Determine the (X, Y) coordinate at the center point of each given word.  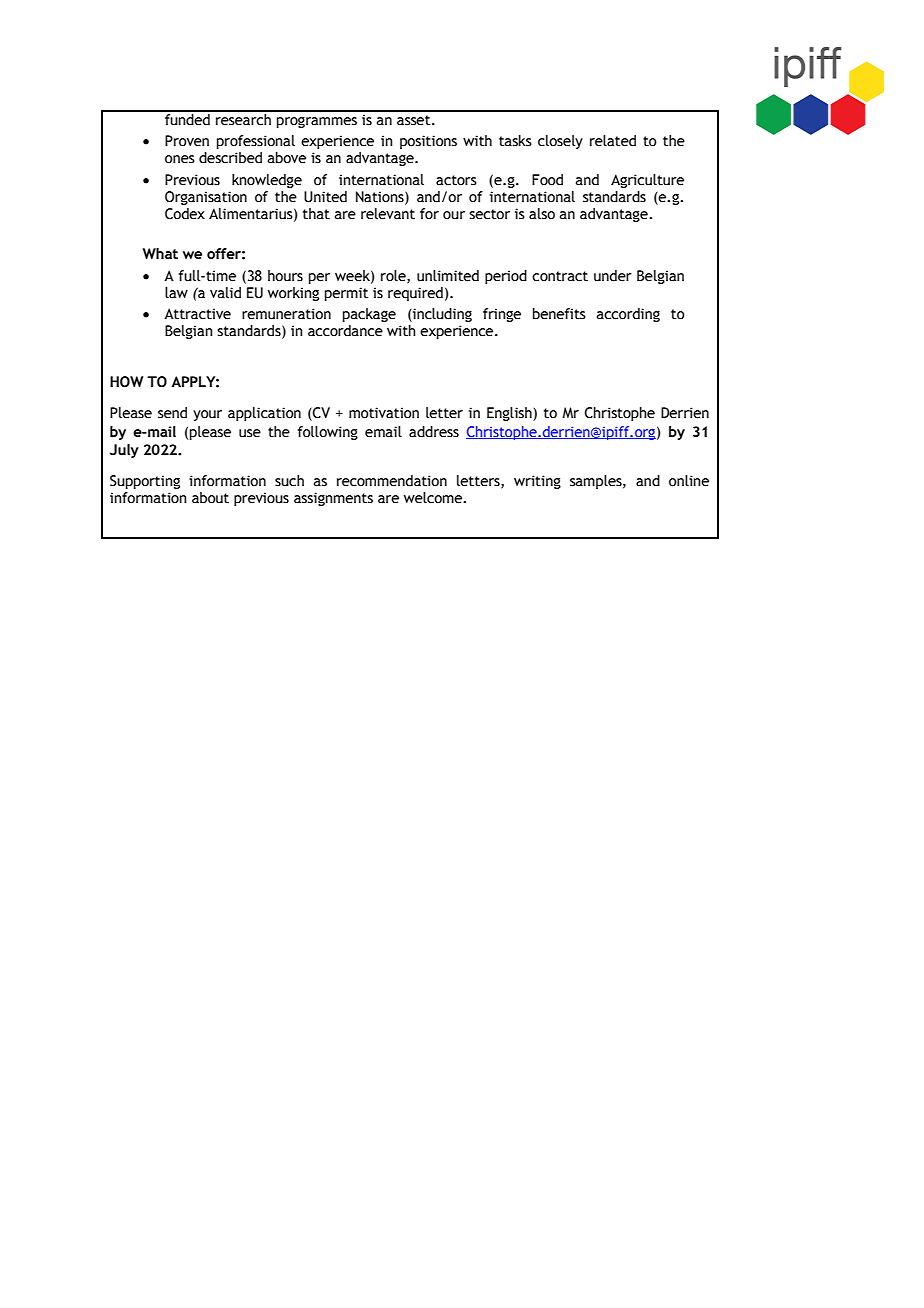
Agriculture (647, 181)
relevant (388, 214)
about (210, 498)
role (394, 276)
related (613, 141)
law (176, 292)
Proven (187, 141)
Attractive (197, 314)
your (207, 415)
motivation (384, 413)
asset (415, 120)
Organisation (206, 198)
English (510, 414)
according (628, 315)
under (613, 276)
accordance (345, 331)
